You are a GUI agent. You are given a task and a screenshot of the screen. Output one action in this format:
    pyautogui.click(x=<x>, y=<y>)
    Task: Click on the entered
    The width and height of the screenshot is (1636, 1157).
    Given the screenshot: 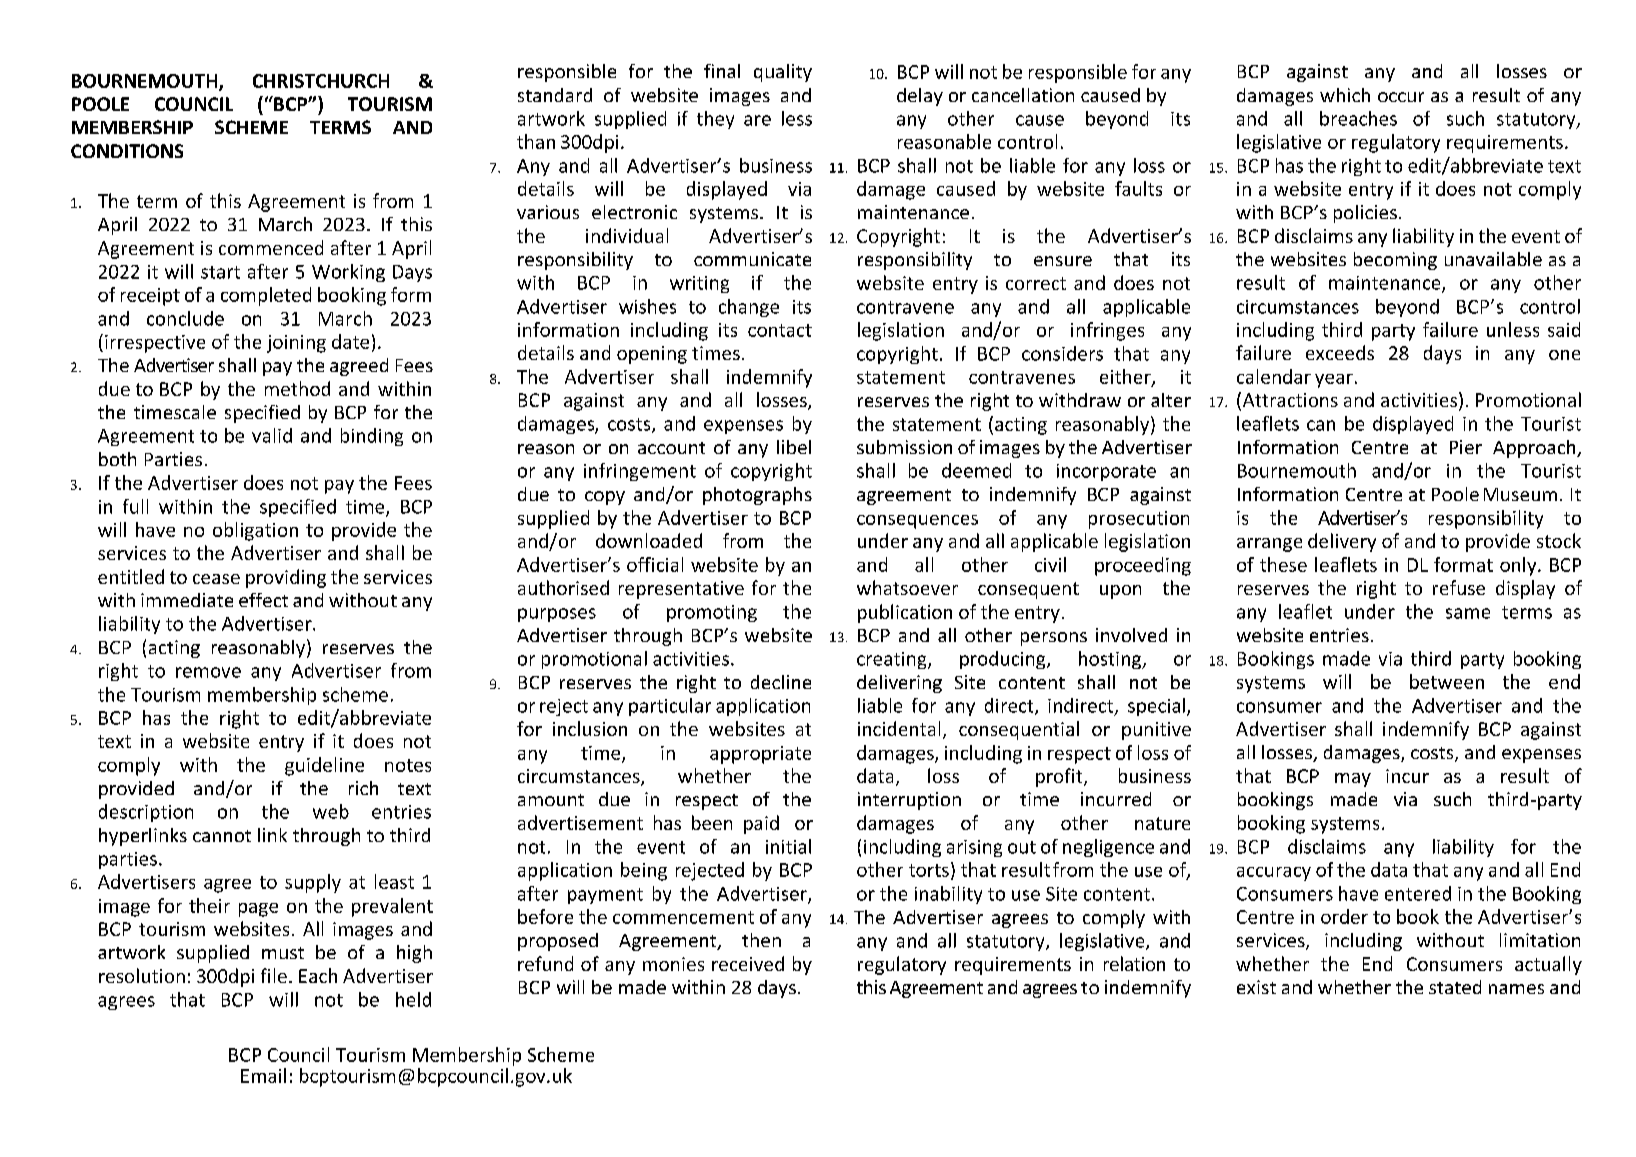 What is the action you would take?
    pyautogui.click(x=1418, y=893)
